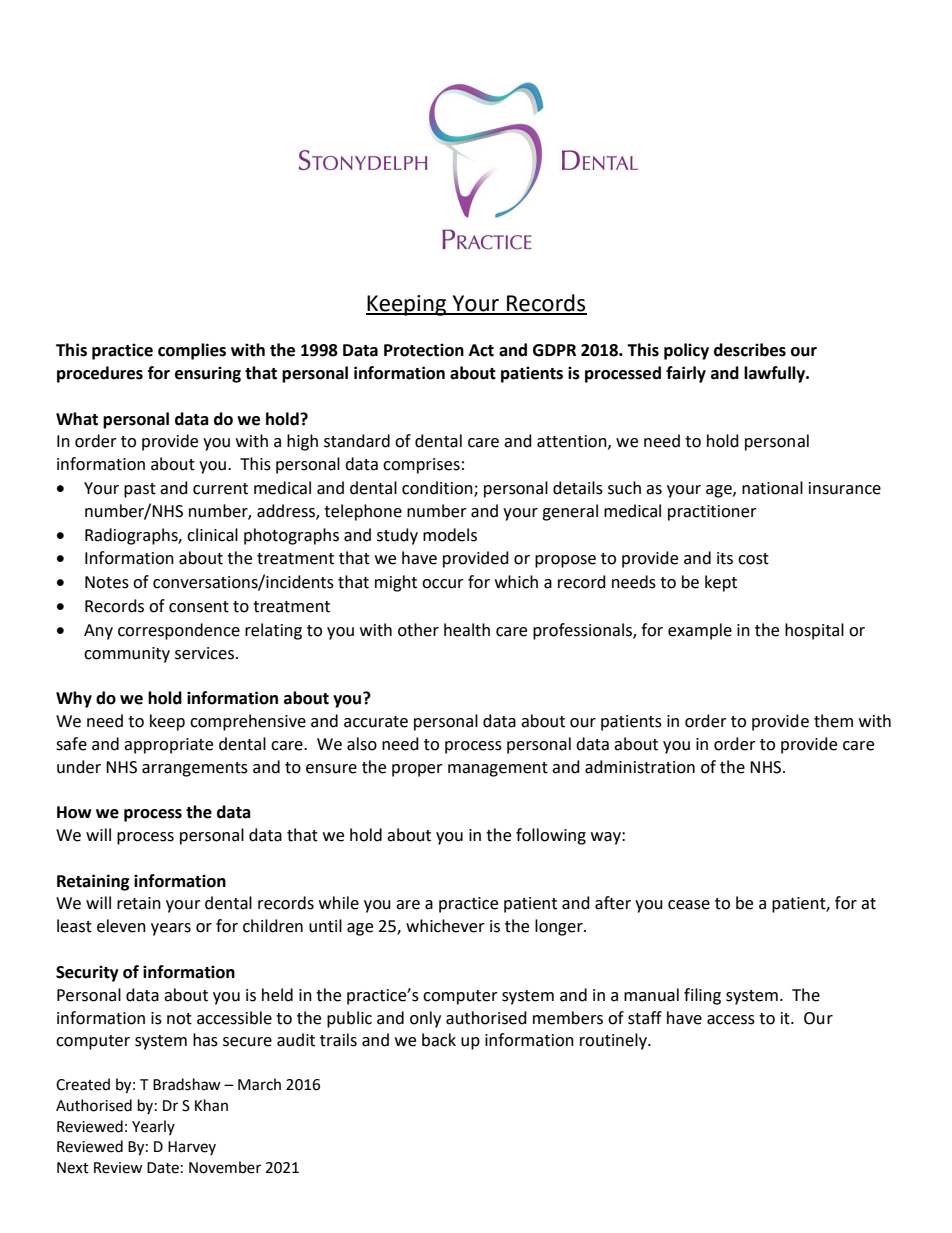 This image has height=1233, width=952. Describe the element at coordinates (107, 582) in the image. I see `Notes` at that location.
